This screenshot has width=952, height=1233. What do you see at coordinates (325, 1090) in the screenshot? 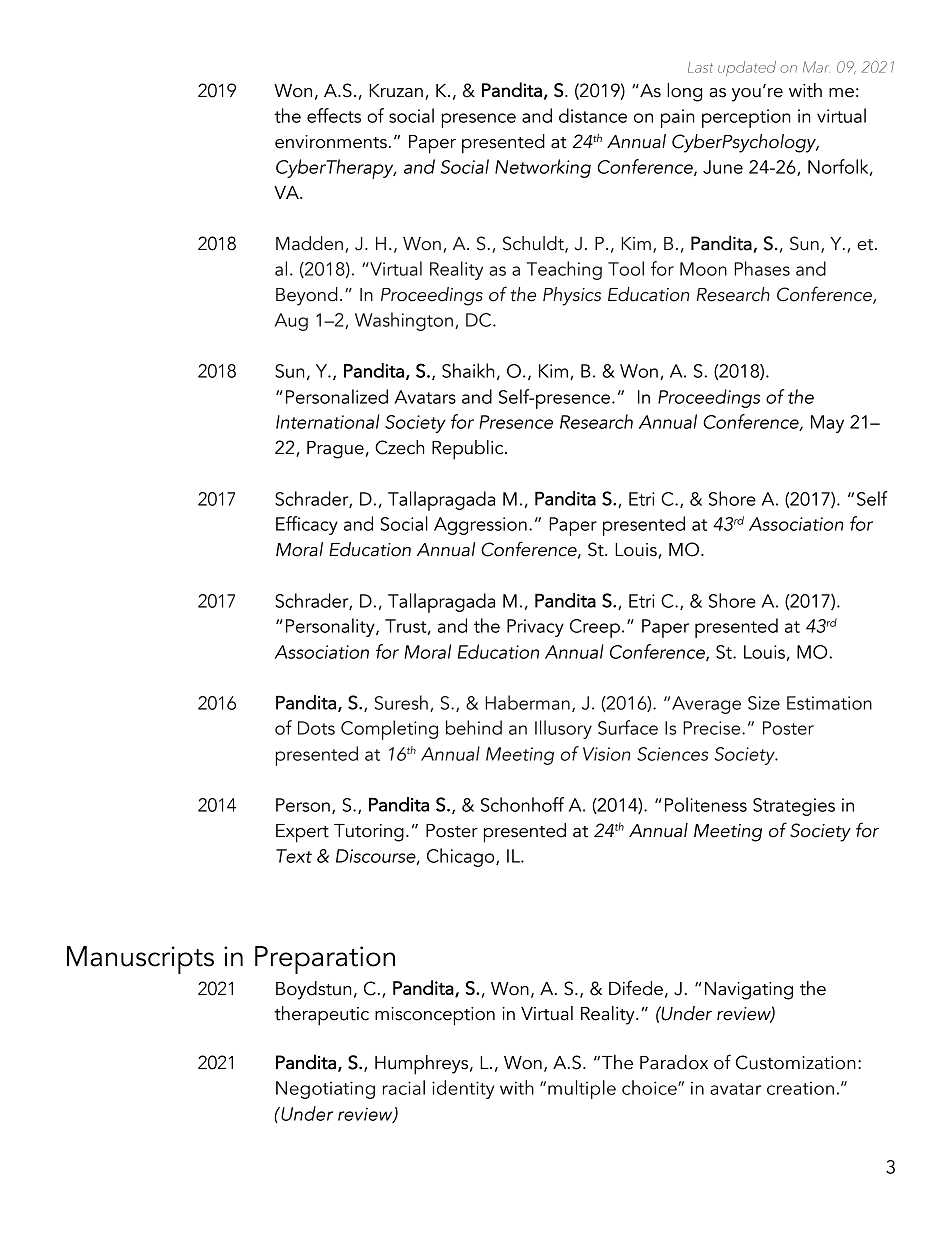
I see `Negotiating` at bounding box center [325, 1090].
